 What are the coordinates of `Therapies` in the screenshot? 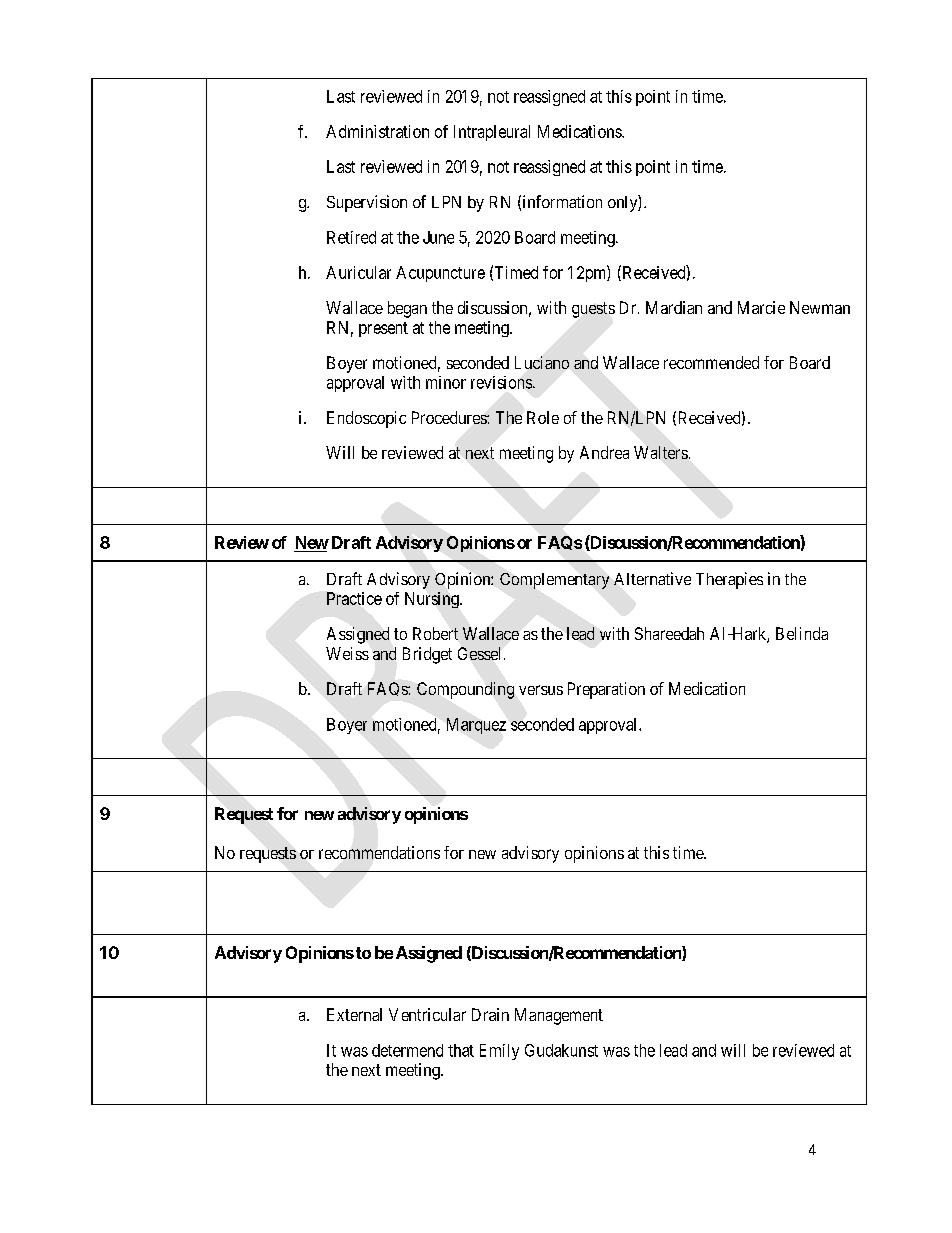 It's located at (729, 580).
